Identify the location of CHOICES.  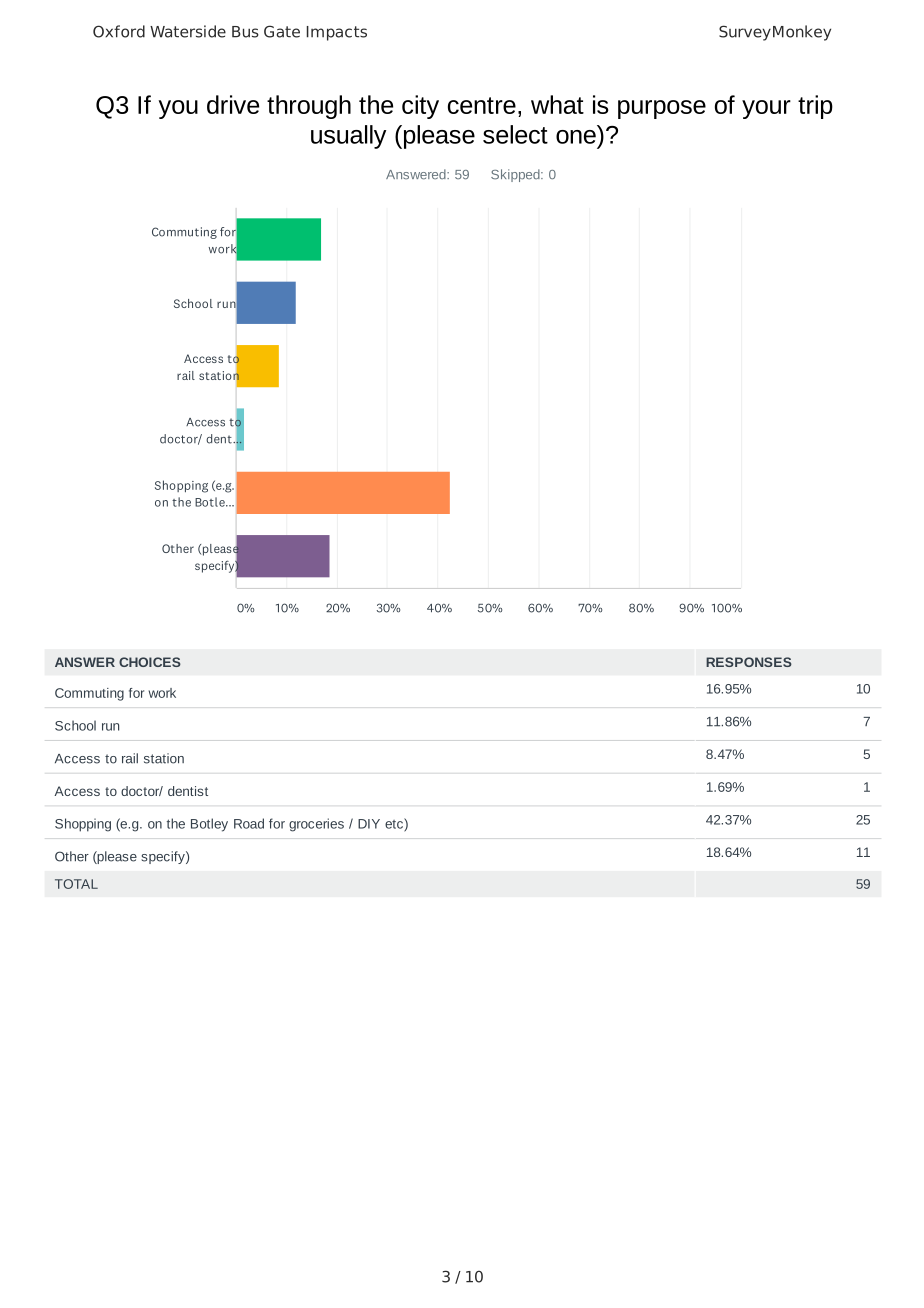
(150, 662).
